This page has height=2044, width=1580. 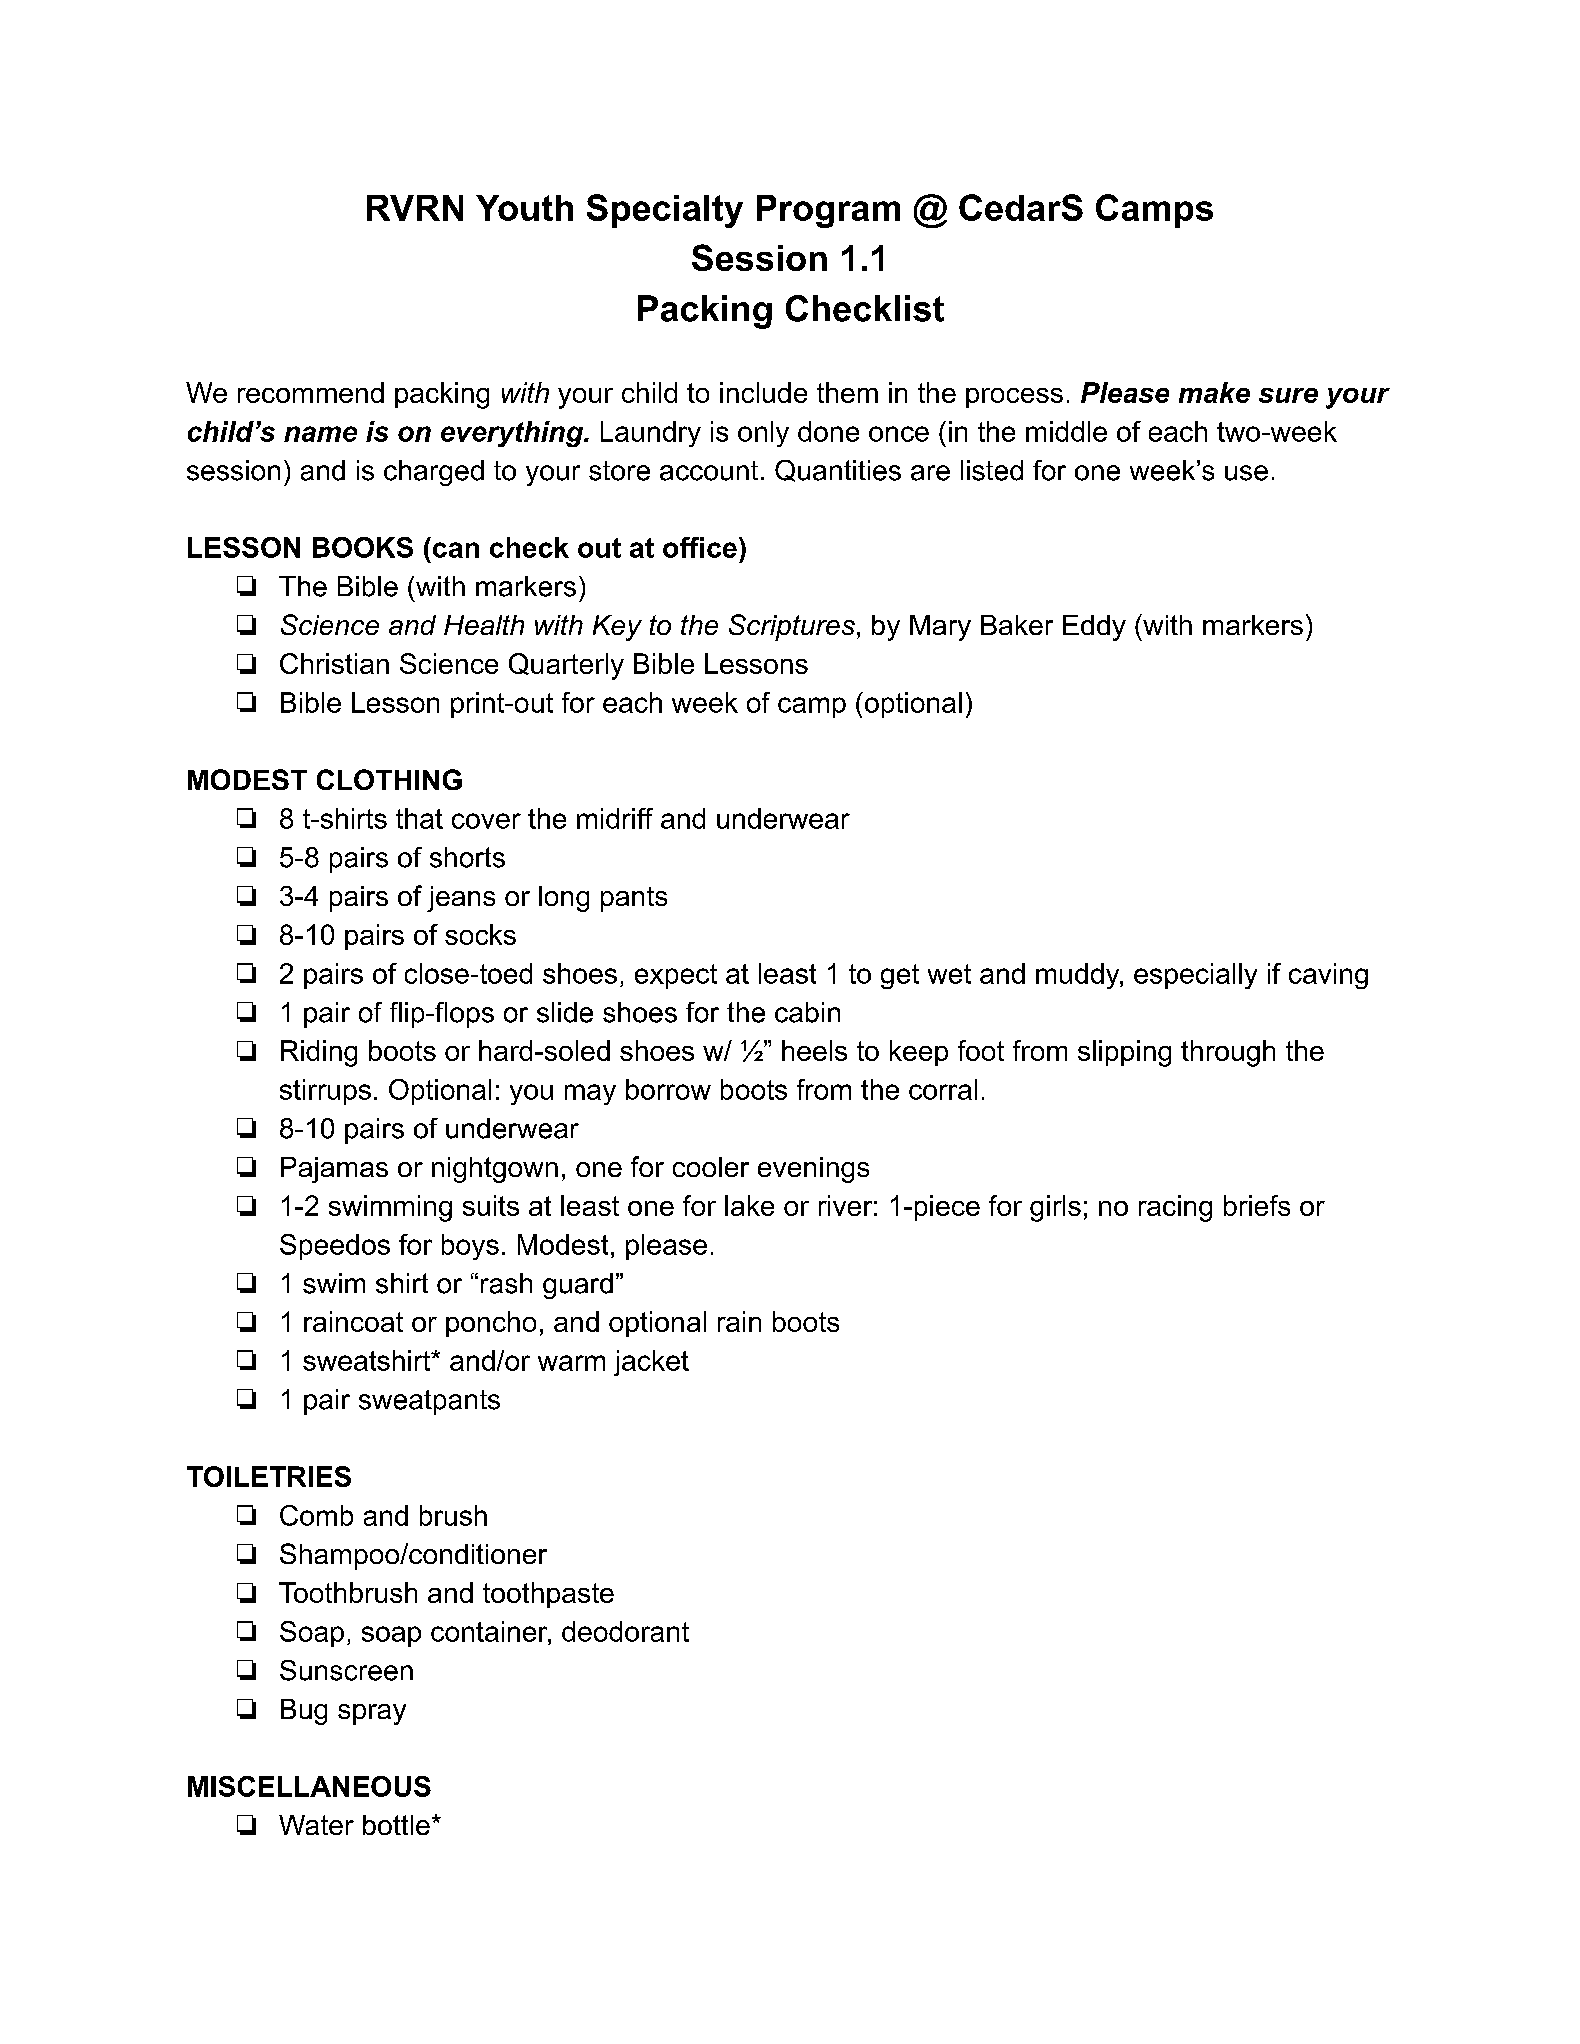 I want to click on make, so click(x=1214, y=392).
